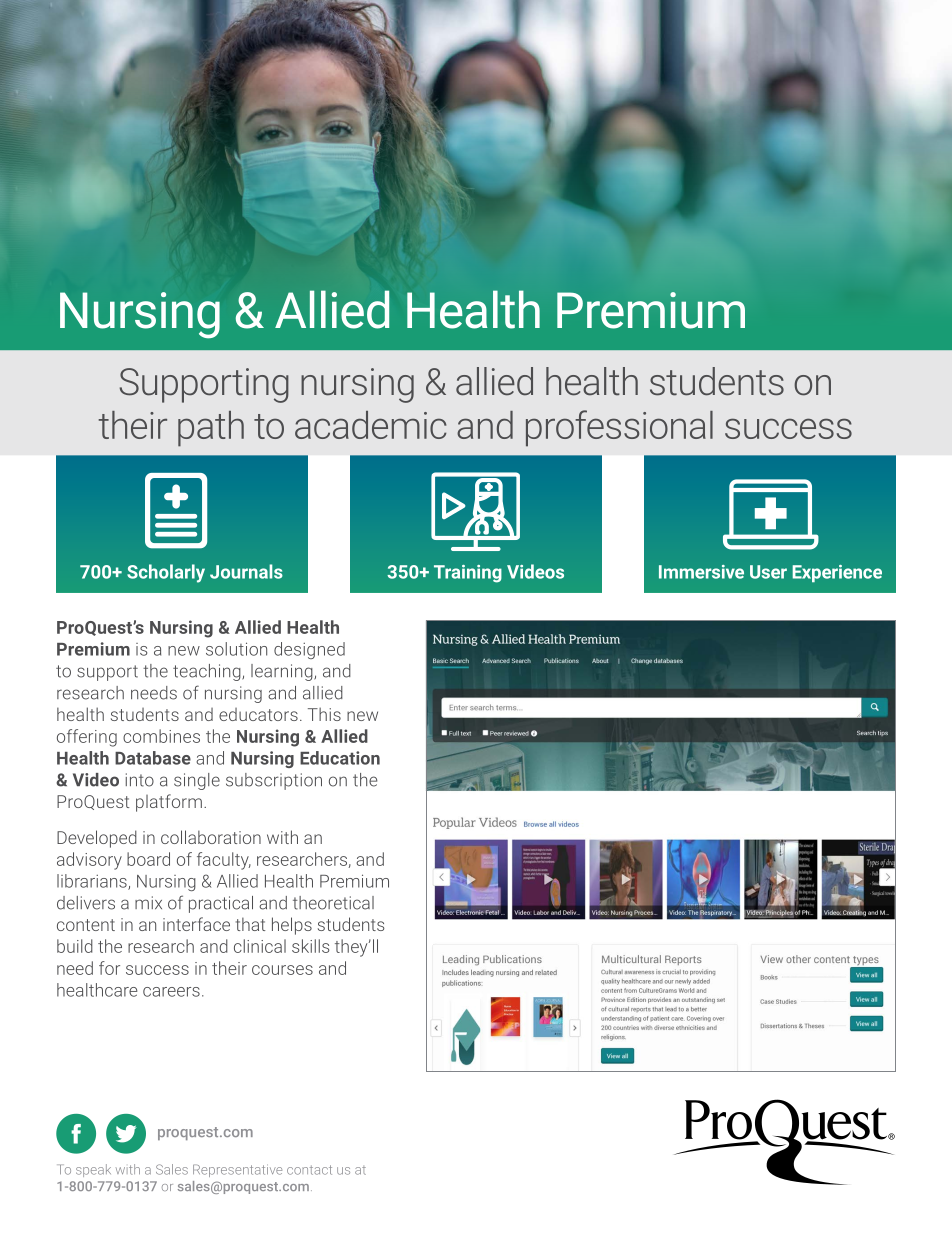  I want to click on path, so click(211, 429).
